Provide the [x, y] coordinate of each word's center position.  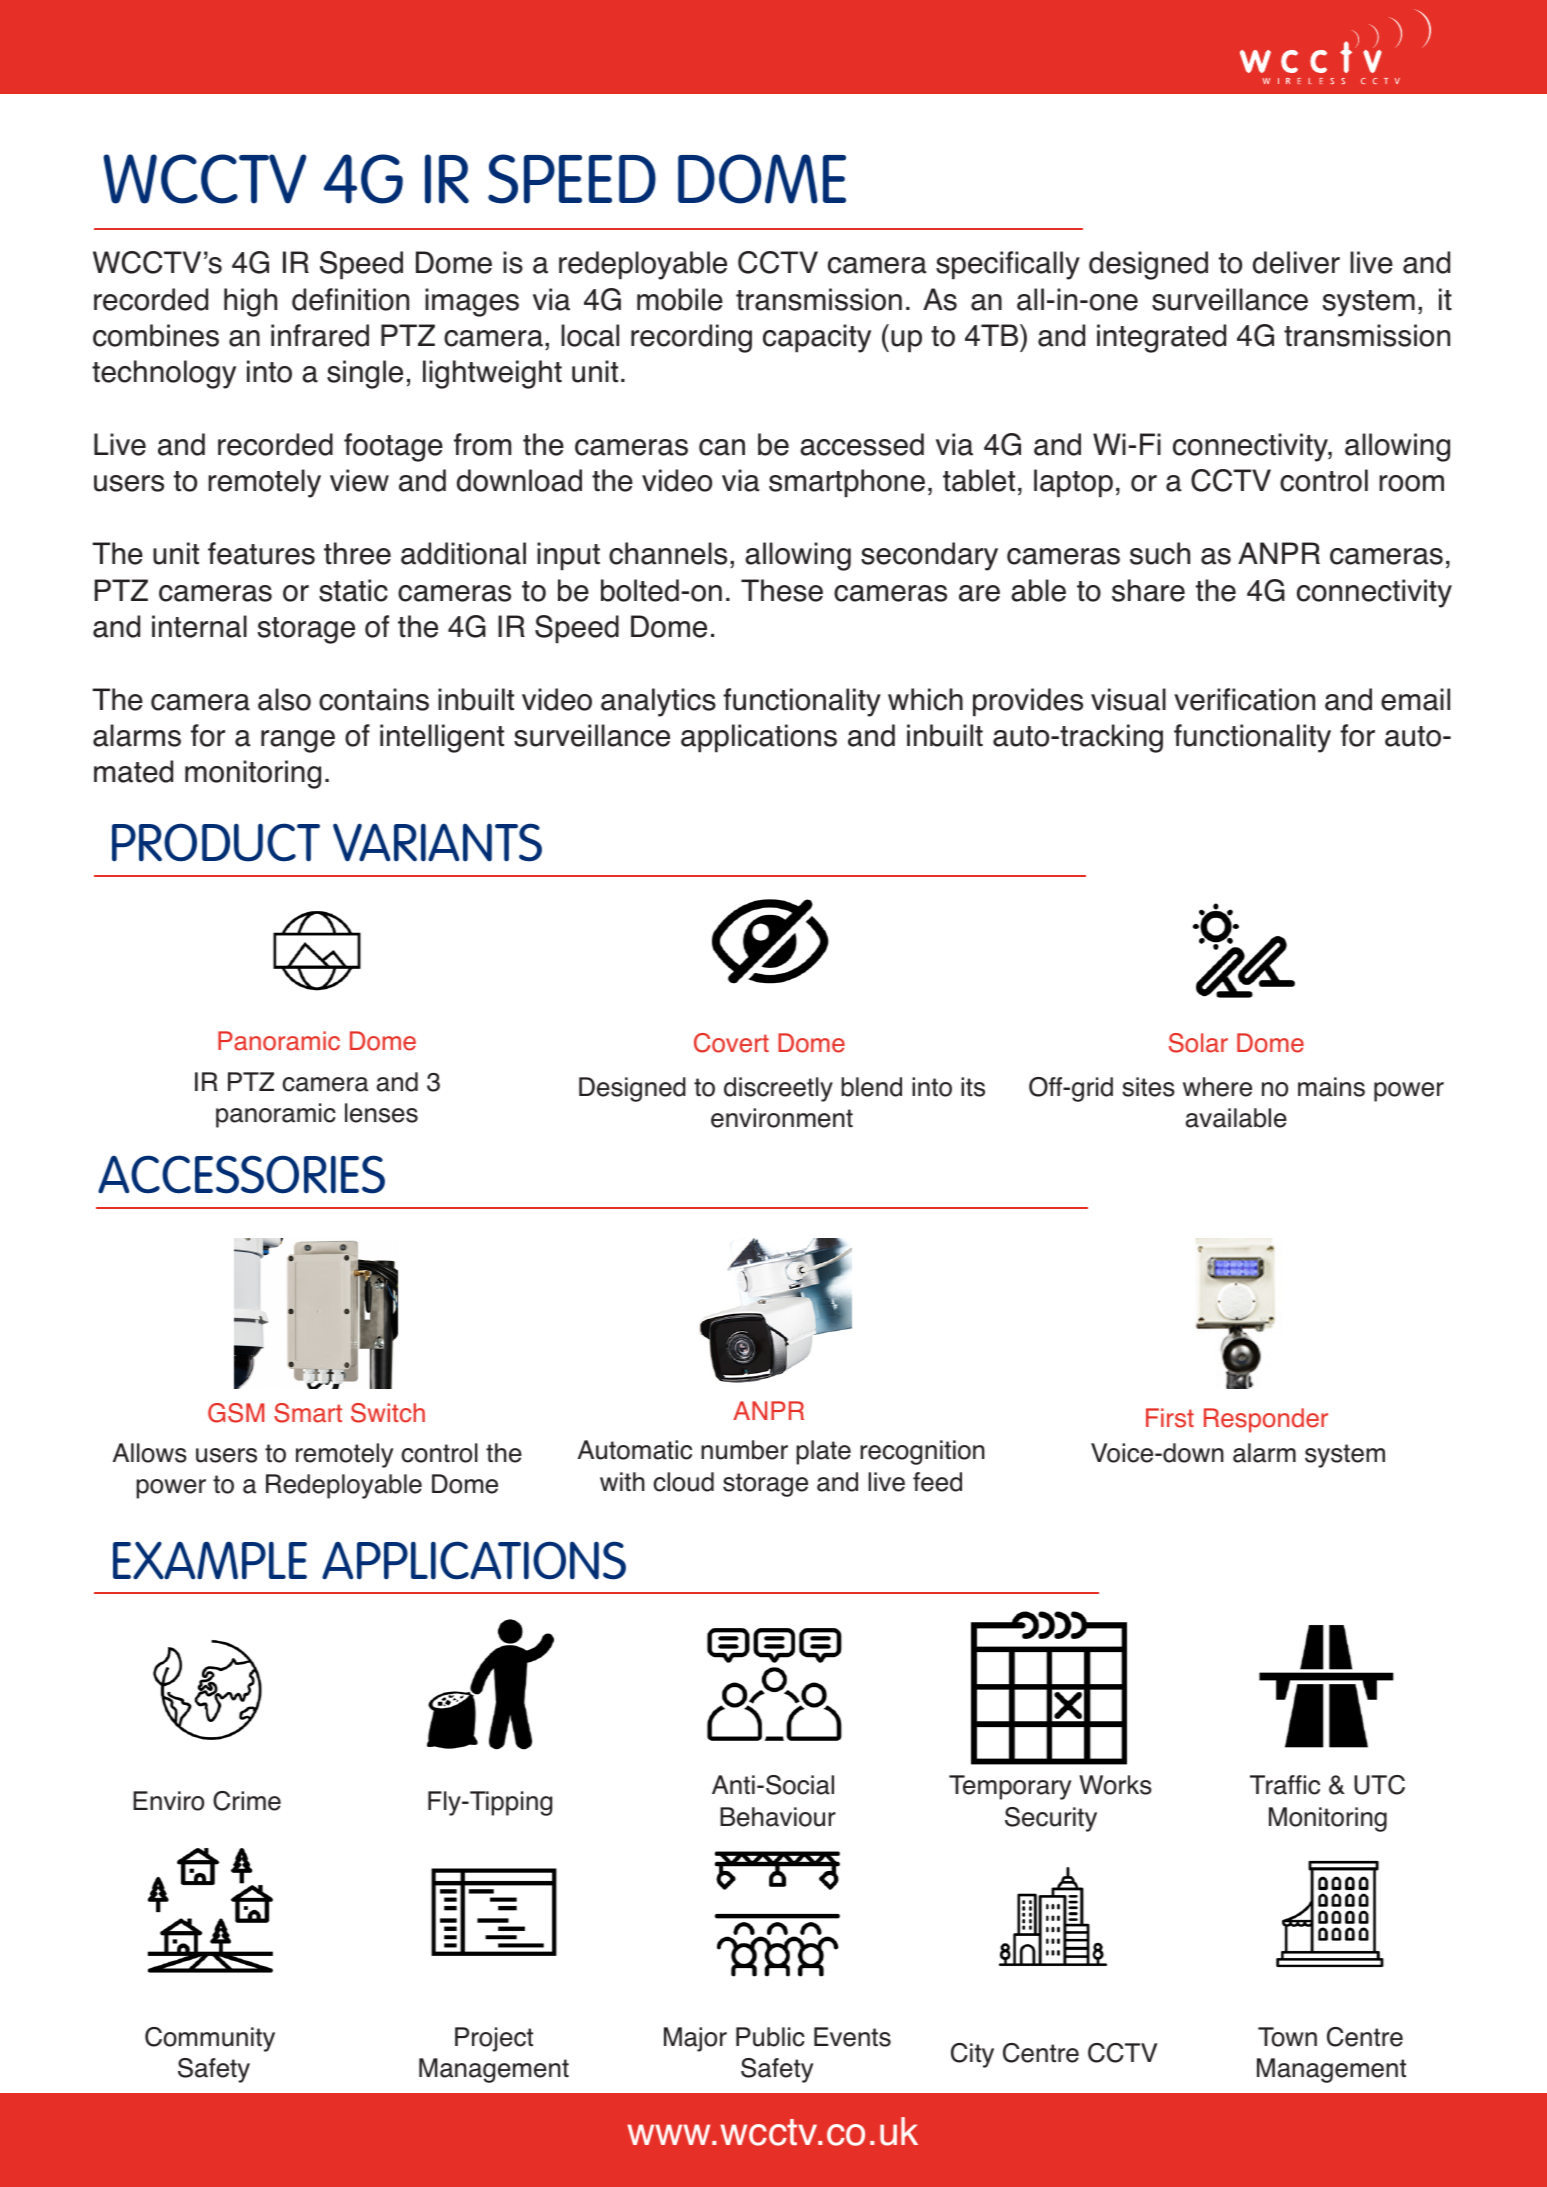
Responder [1266, 1420]
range [298, 741]
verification [1244, 699]
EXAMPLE [210, 1560]
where [1217, 1087]
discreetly [778, 1089]
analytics [658, 702]
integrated [1161, 338]
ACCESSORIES [241, 1174]
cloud [683, 1482]
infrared [320, 335]
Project [494, 2039]
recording [691, 338]
